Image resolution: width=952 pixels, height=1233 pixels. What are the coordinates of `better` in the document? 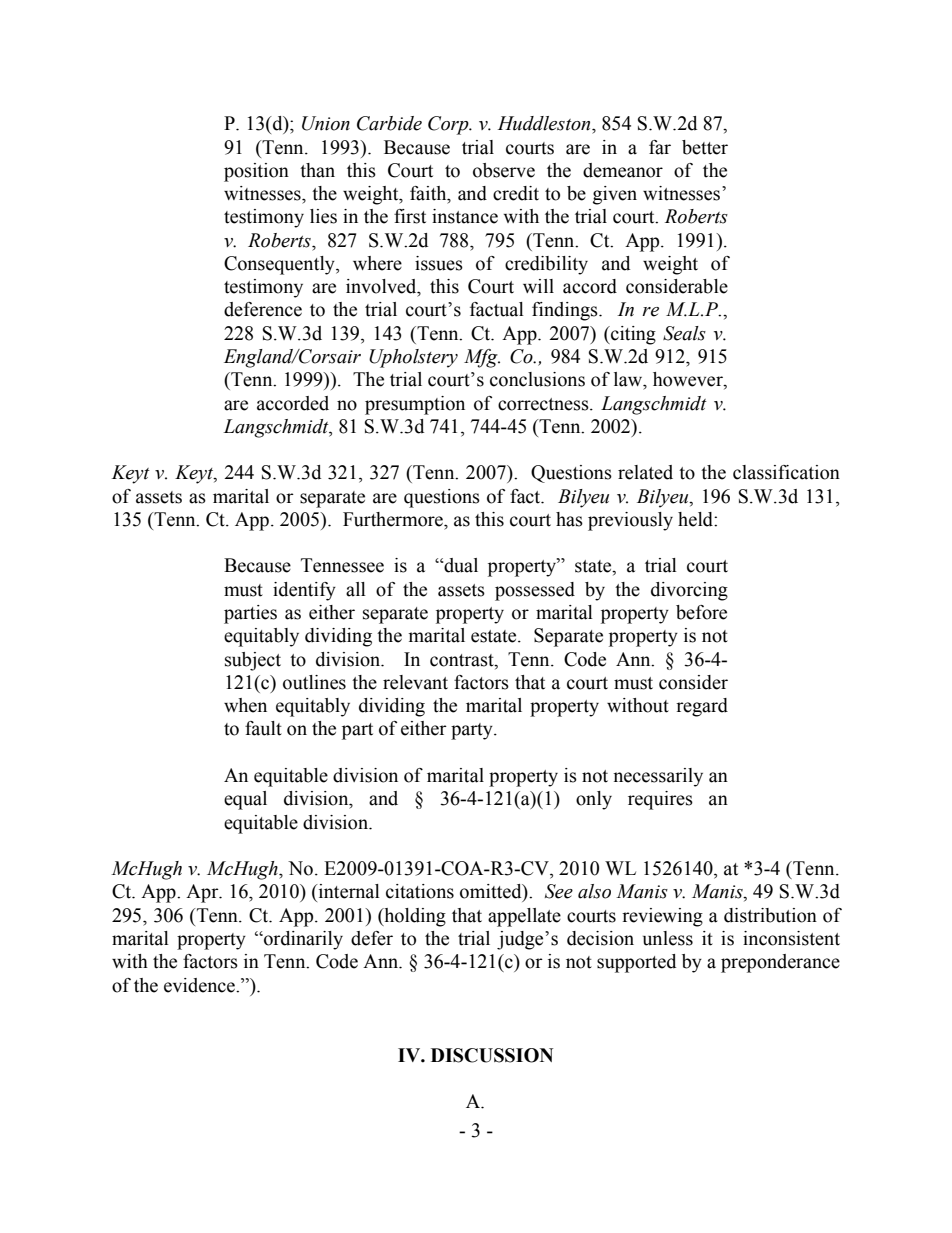 It's located at (705, 147).
